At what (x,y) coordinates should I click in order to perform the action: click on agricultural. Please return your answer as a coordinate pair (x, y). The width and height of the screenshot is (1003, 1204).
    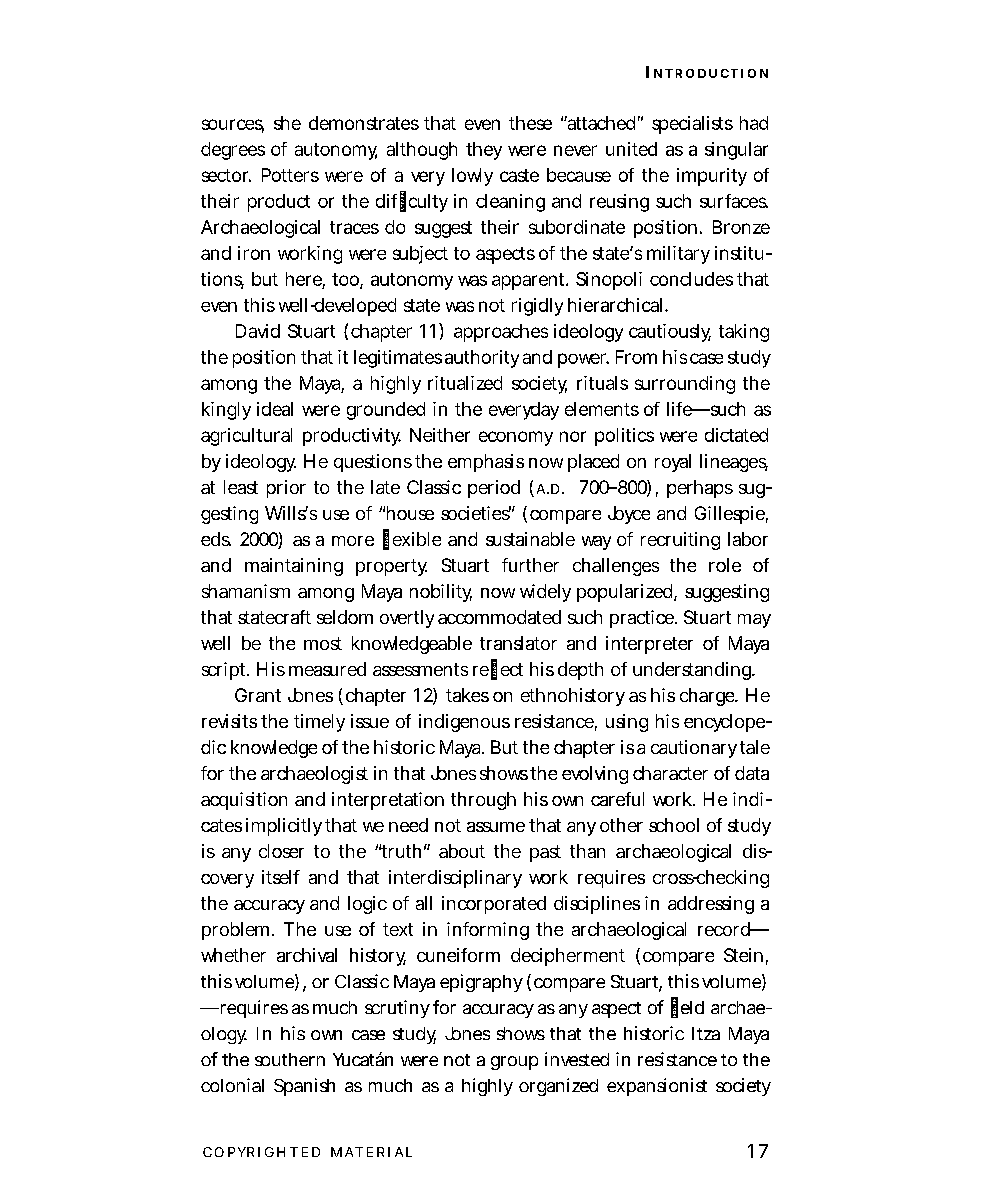
    Looking at the image, I should click on (246, 437).
